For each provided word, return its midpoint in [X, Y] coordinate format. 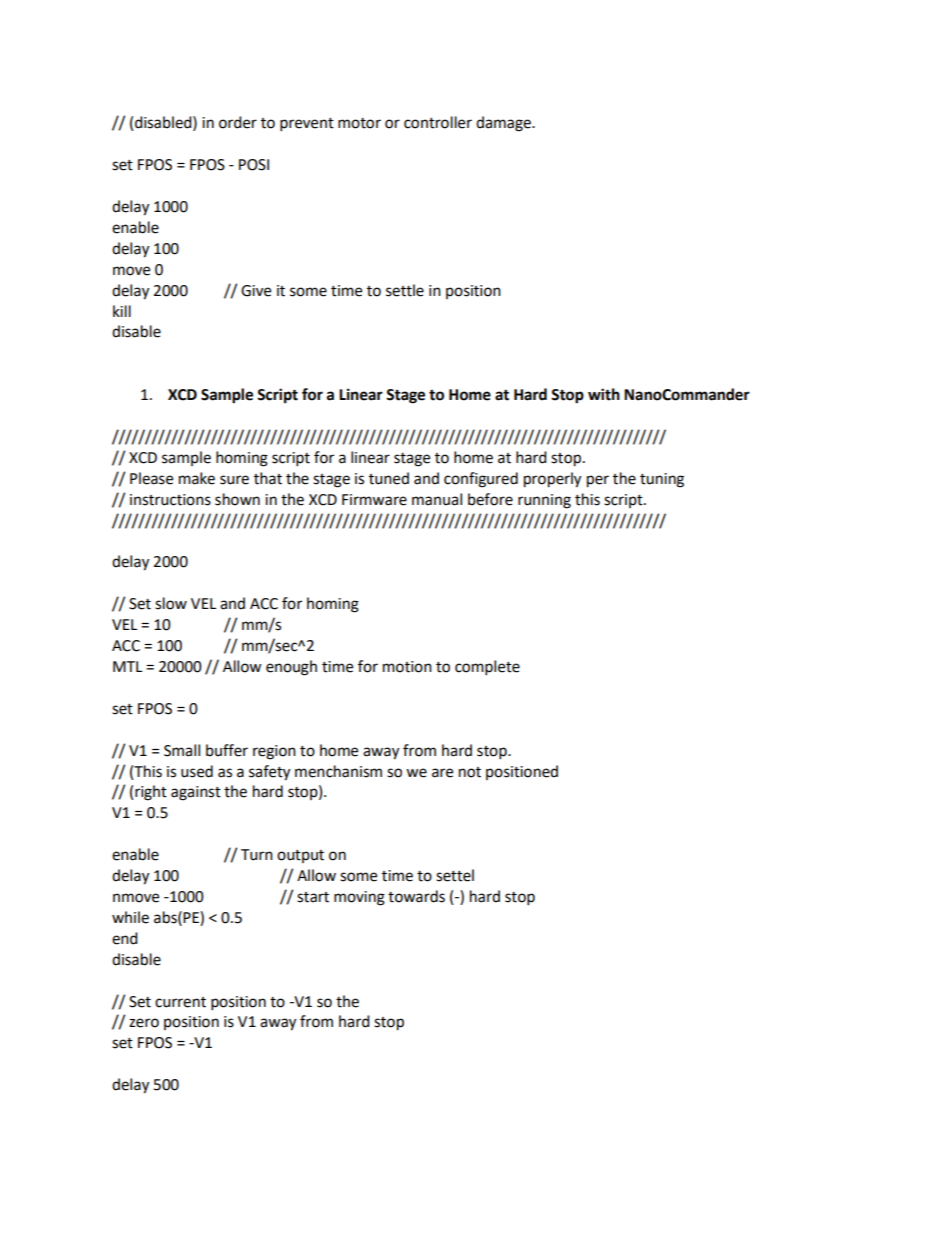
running [544, 501]
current [180, 1002]
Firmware [374, 500]
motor [359, 123]
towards [416, 896]
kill [122, 311]
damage [504, 124]
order [238, 122]
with [604, 394]
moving [359, 898]
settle [405, 290]
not [470, 772]
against [196, 793]
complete [487, 668]
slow [171, 603]
